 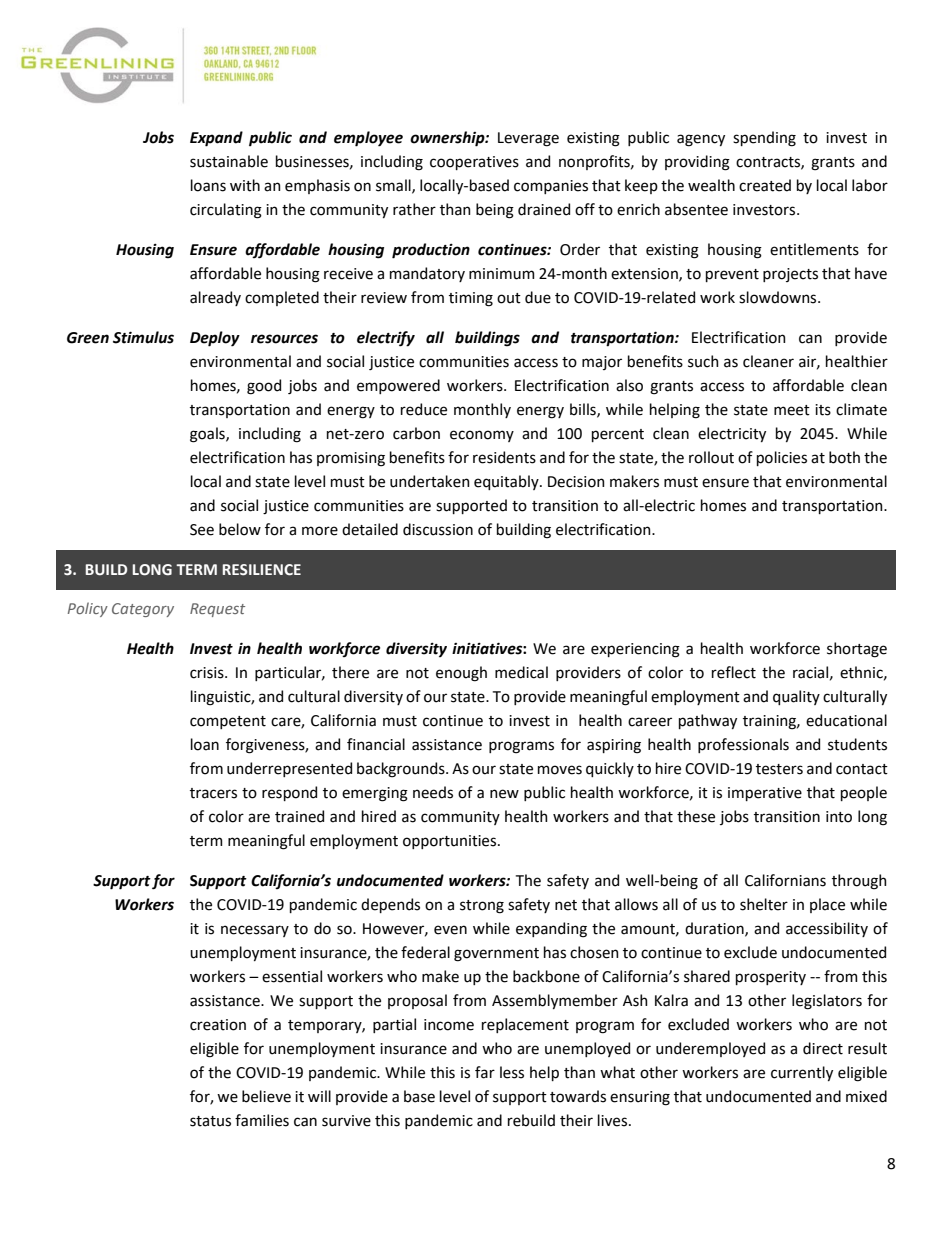 I want to click on necessary, so click(x=255, y=931).
